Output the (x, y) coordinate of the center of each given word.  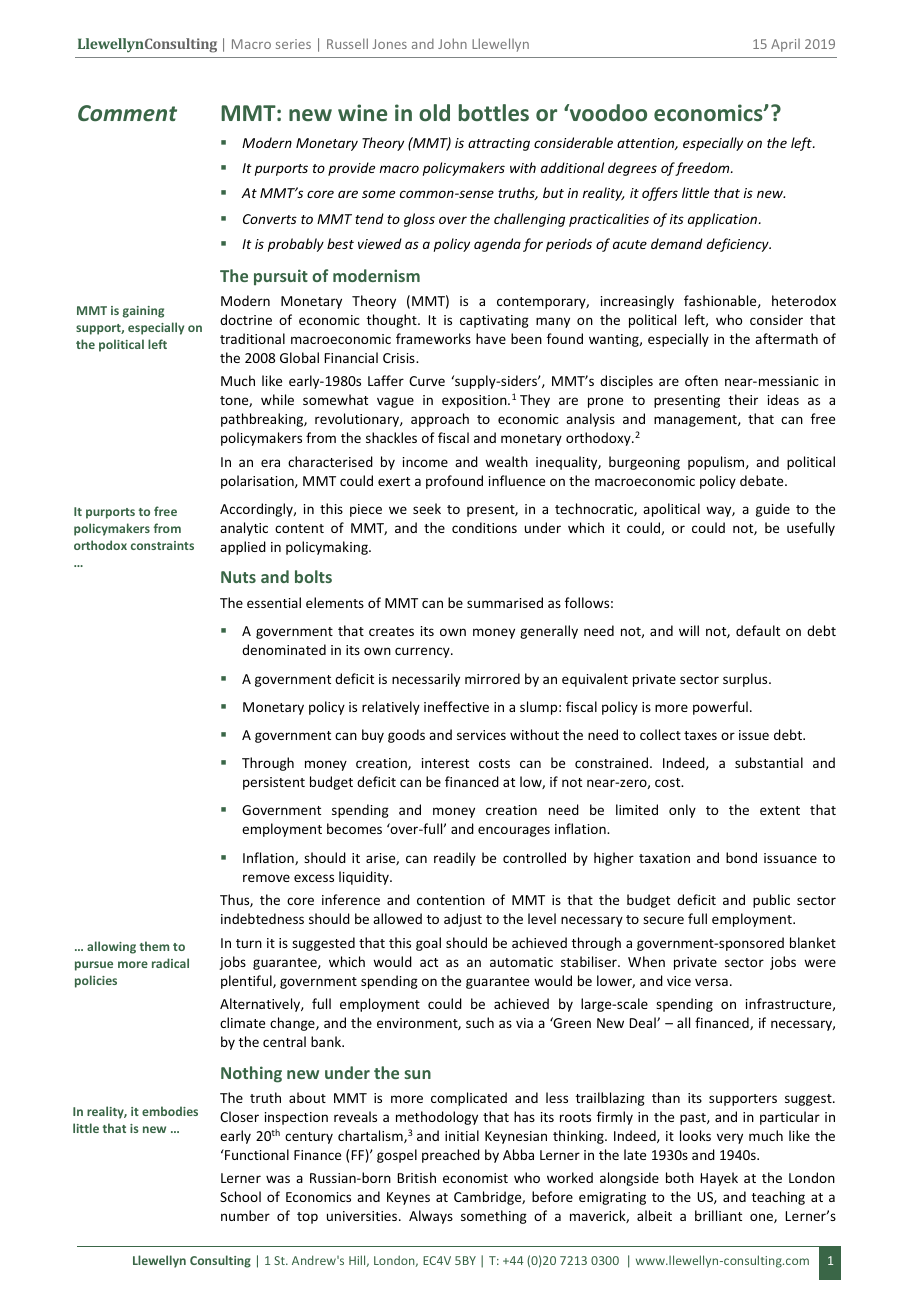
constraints (162, 545)
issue (754, 735)
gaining (143, 312)
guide (773, 510)
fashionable (721, 301)
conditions (484, 527)
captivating (494, 321)
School (240, 1196)
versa (711, 982)
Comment (127, 113)
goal (428, 944)
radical (170, 963)
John (452, 43)
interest (445, 763)
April (785, 45)
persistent (274, 783)
